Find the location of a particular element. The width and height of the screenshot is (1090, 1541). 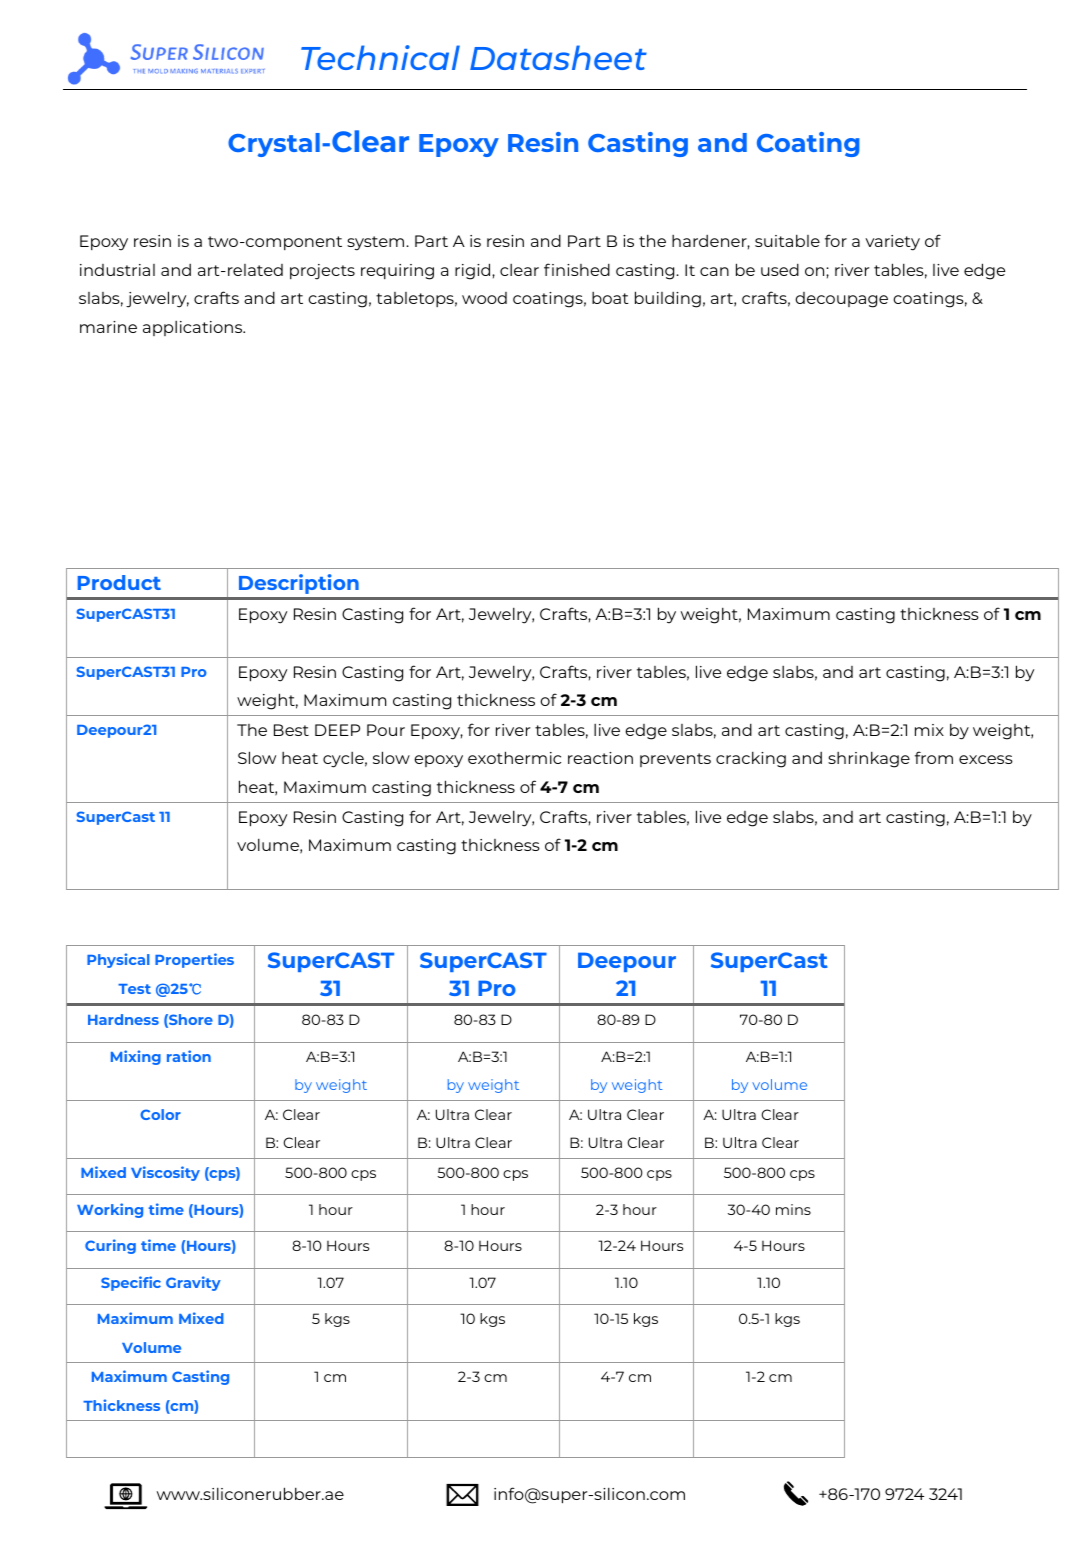

Gravity is located at coordinates (193, 1283).
